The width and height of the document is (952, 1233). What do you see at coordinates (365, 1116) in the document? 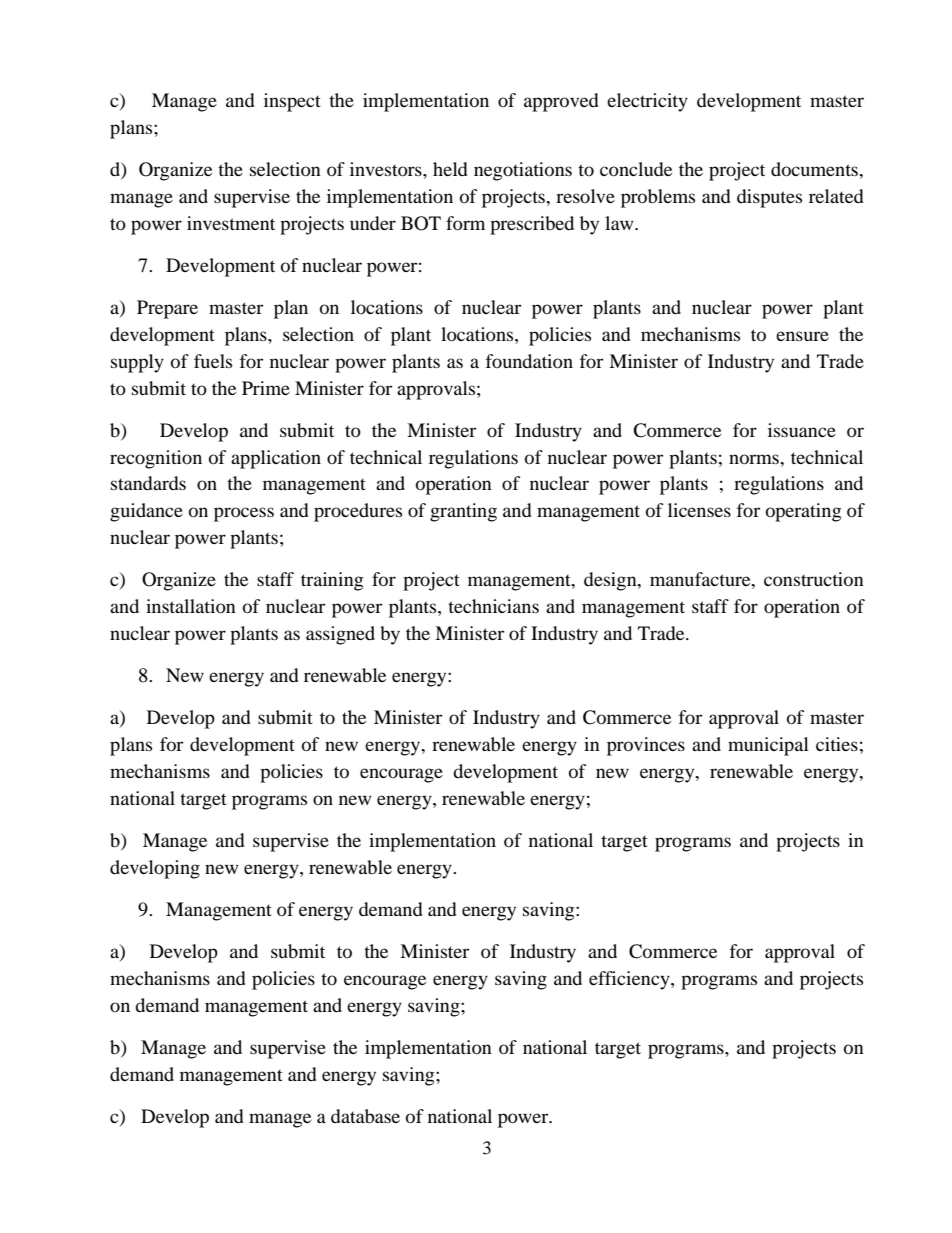
I see `database` at bounding box center [365, 1116].
